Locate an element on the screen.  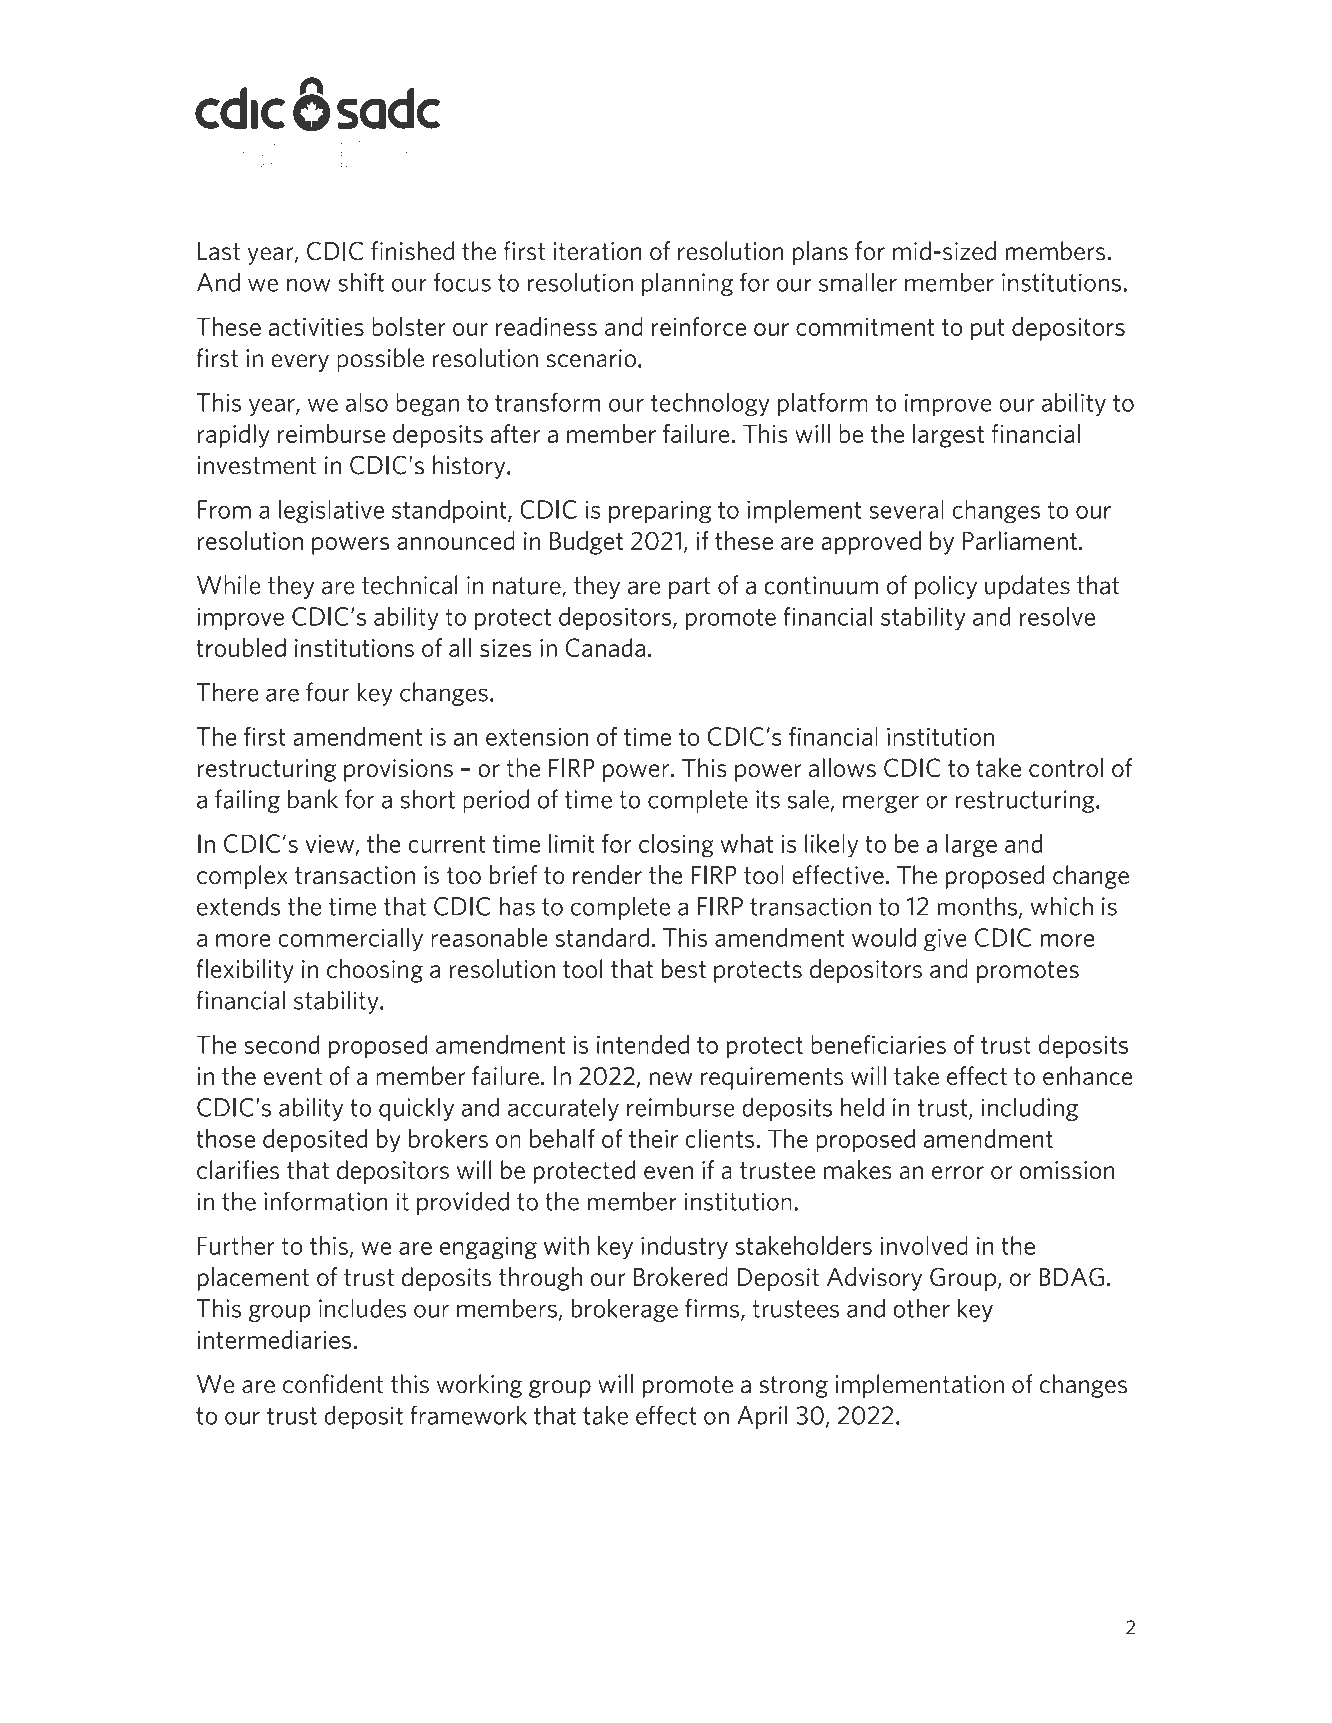
Parliament is located at coordinates (1020, 540).
